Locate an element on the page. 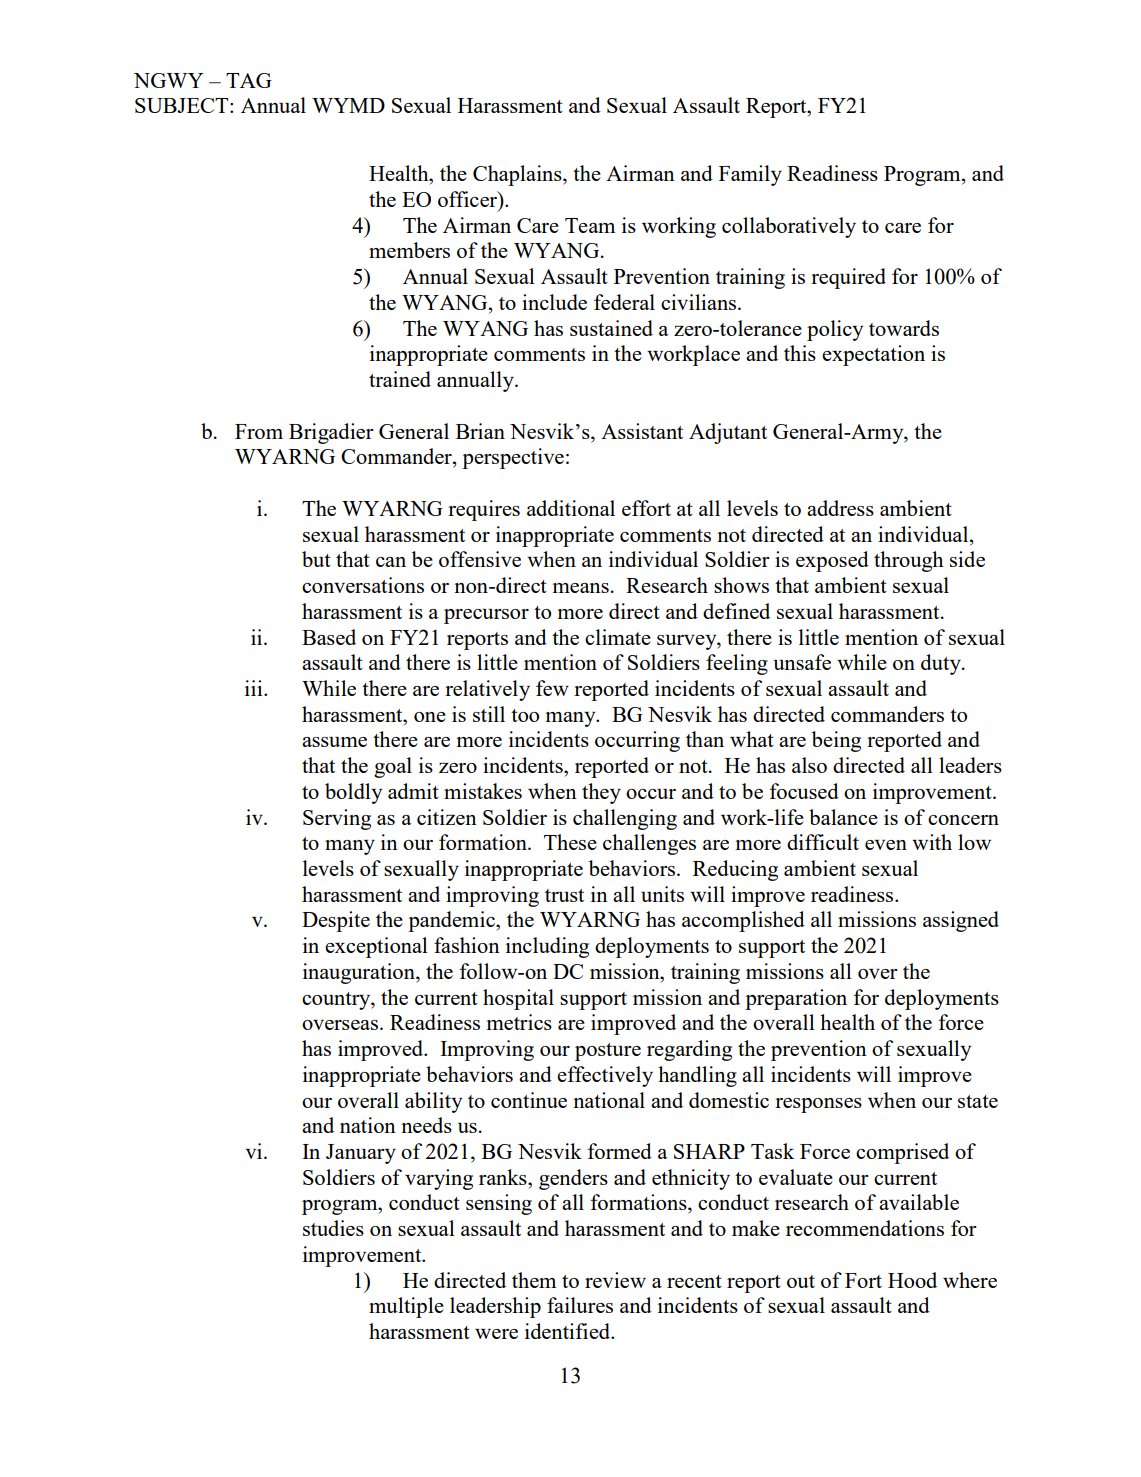 The image size is (1141, 1477). multiple is located at coordinates (406, 1307).
